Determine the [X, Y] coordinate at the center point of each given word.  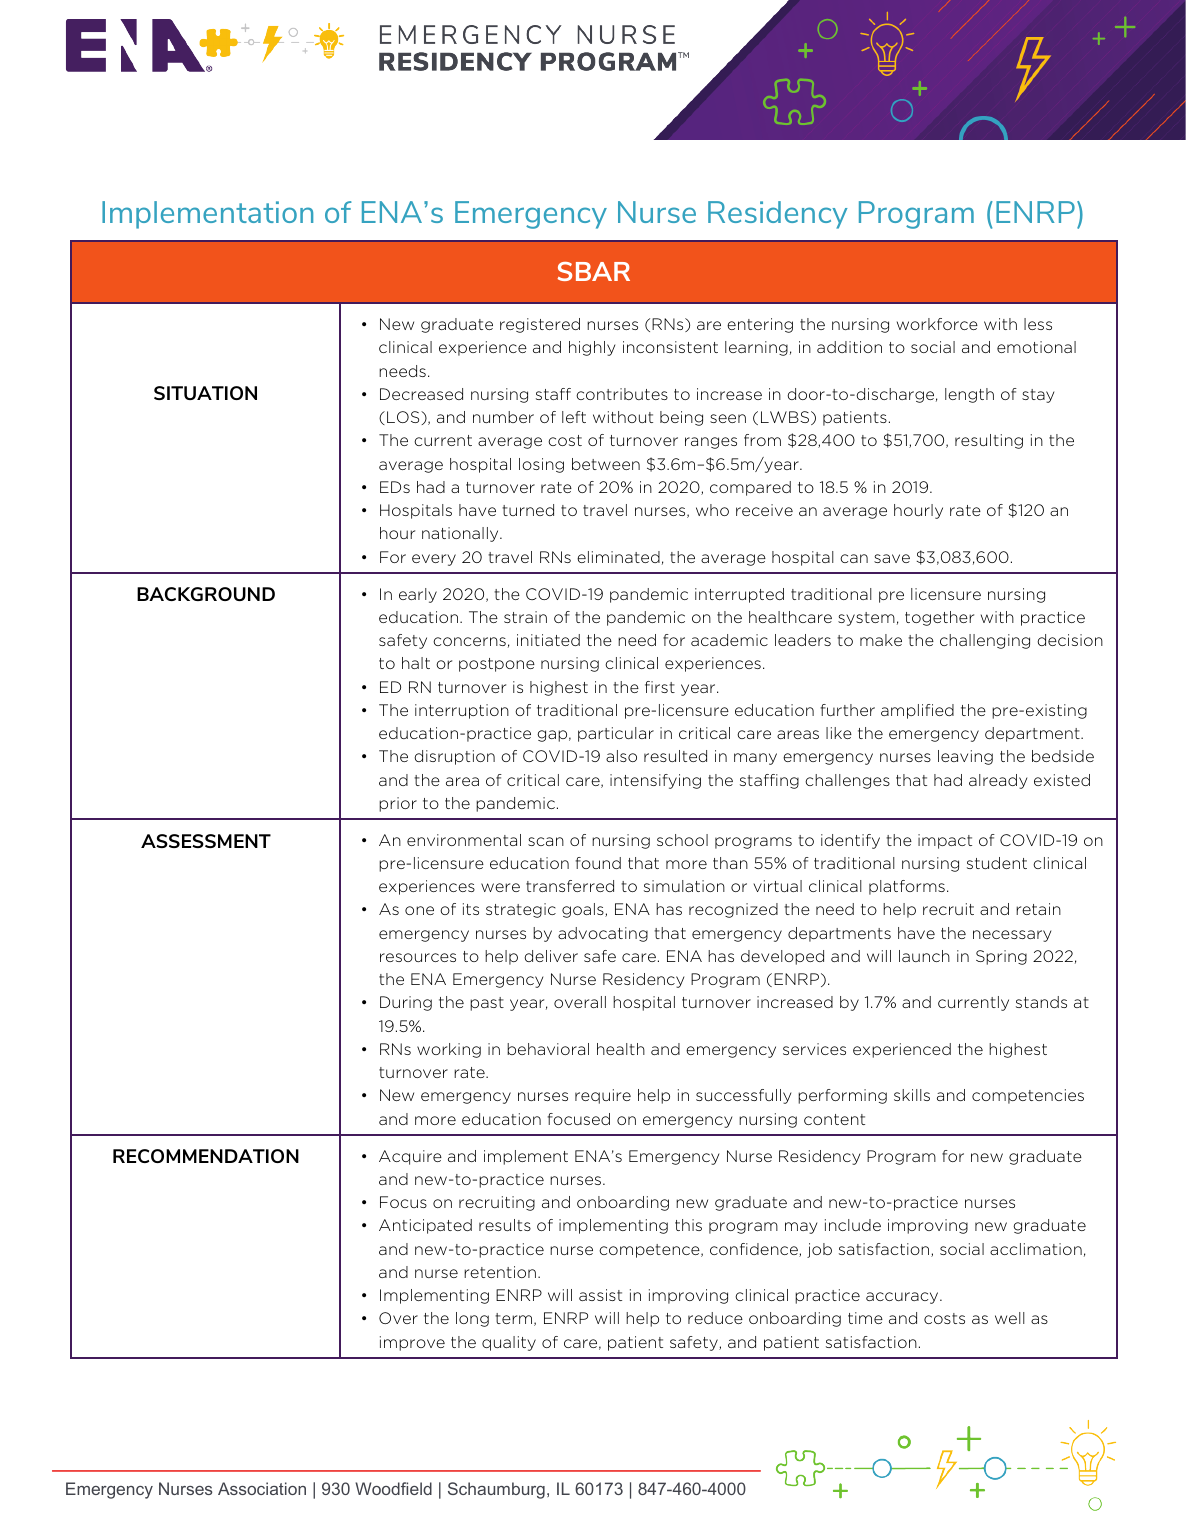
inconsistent [670, 347]
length [969, 395]
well [1010, 1318]
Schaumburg [496, 1490]
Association [262, 1488]
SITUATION [205, 393]
